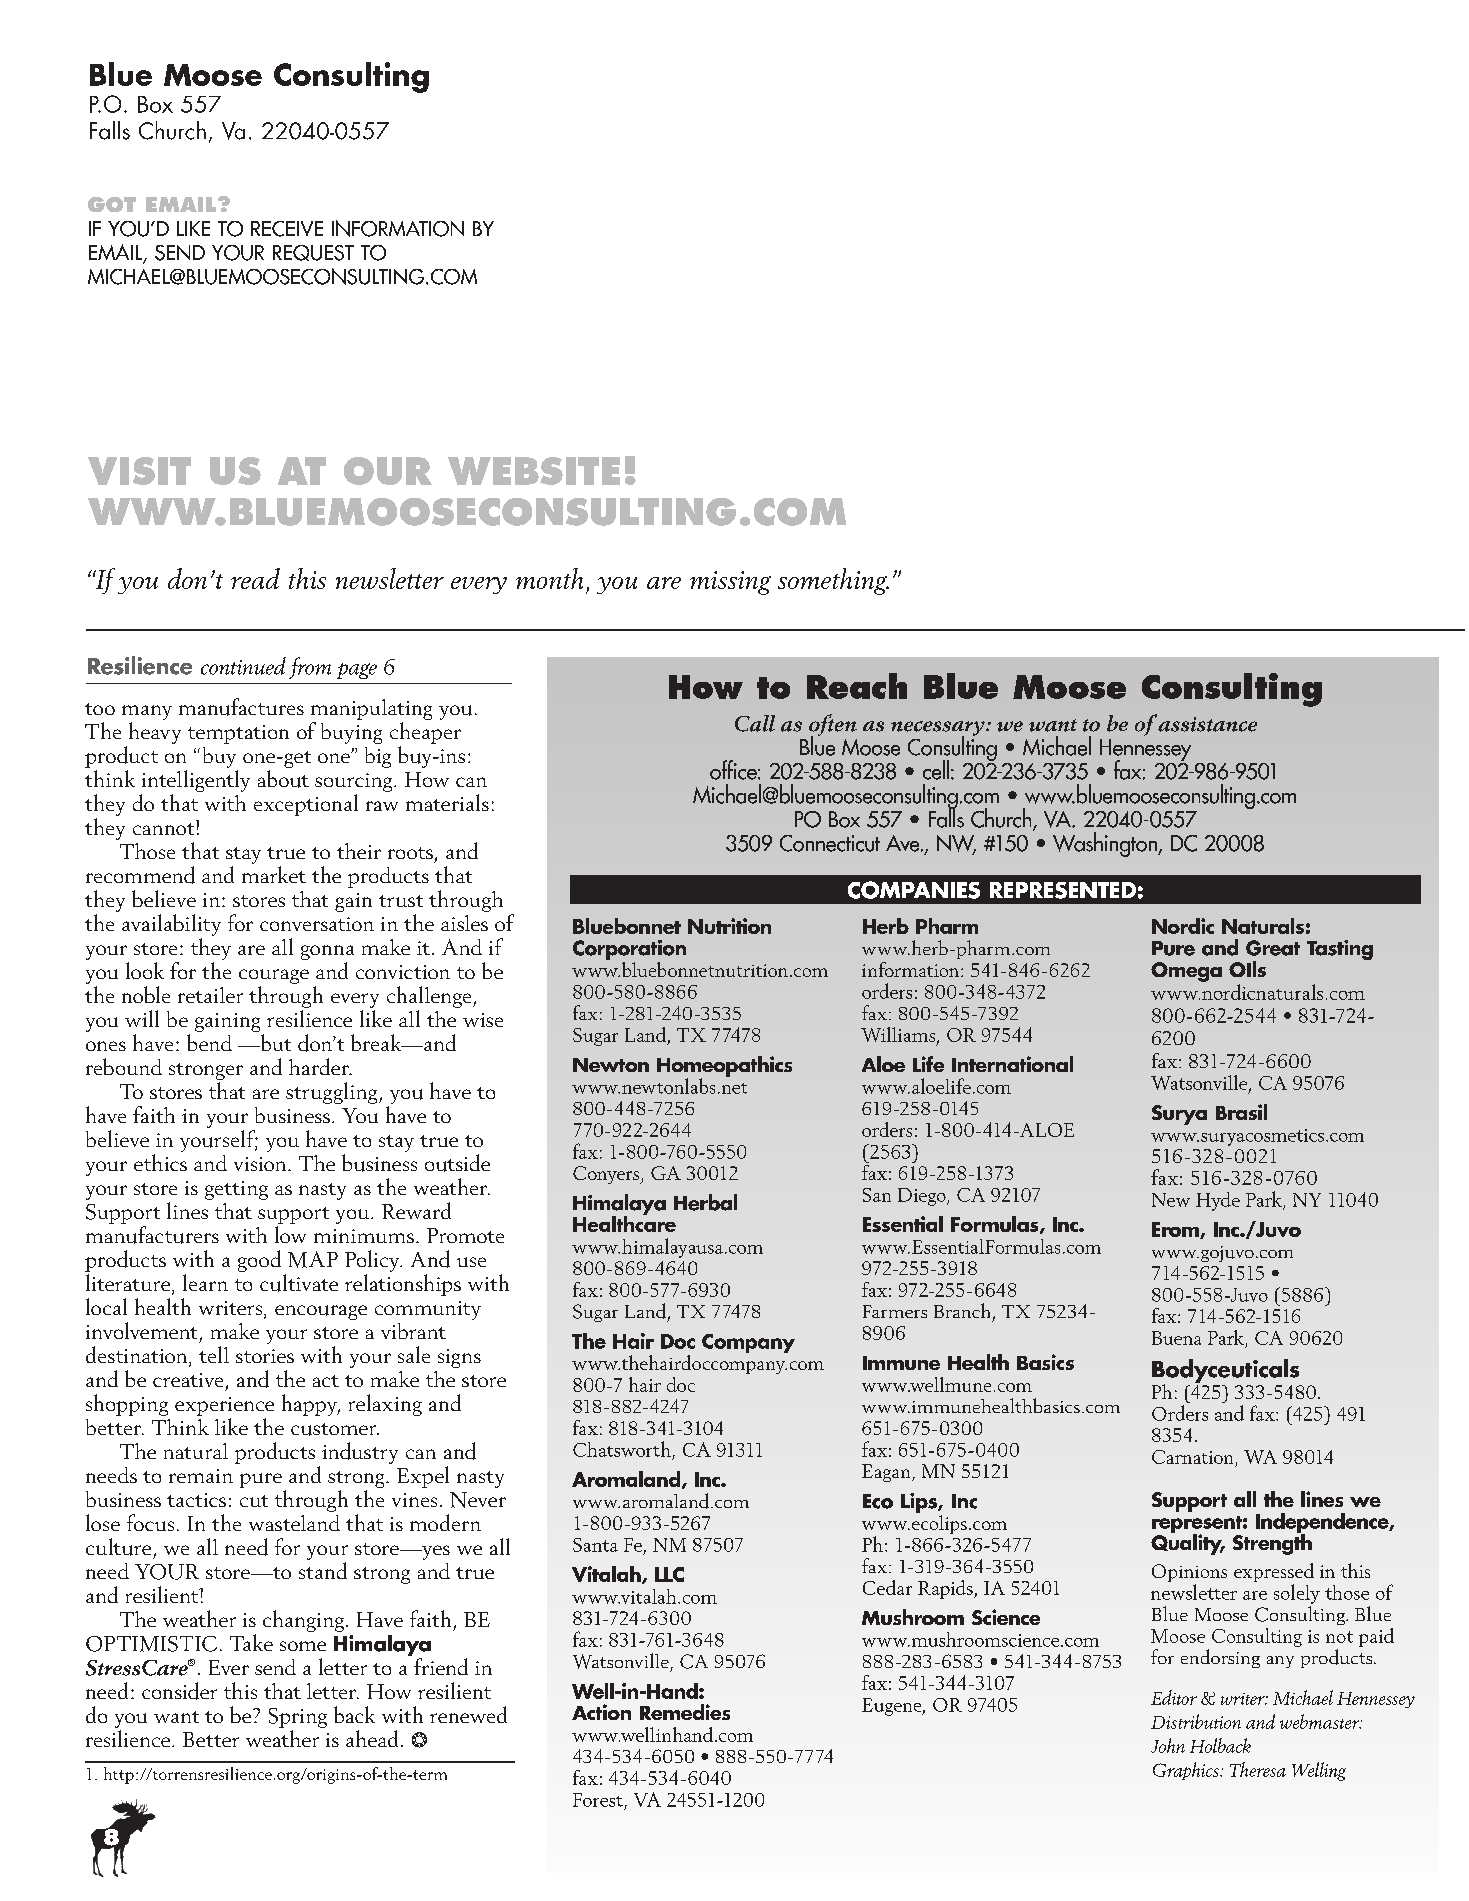  What do you see at coordinates (857, 686) in the screenshot?
I see `Reach` at bounding box center [857, 686].
